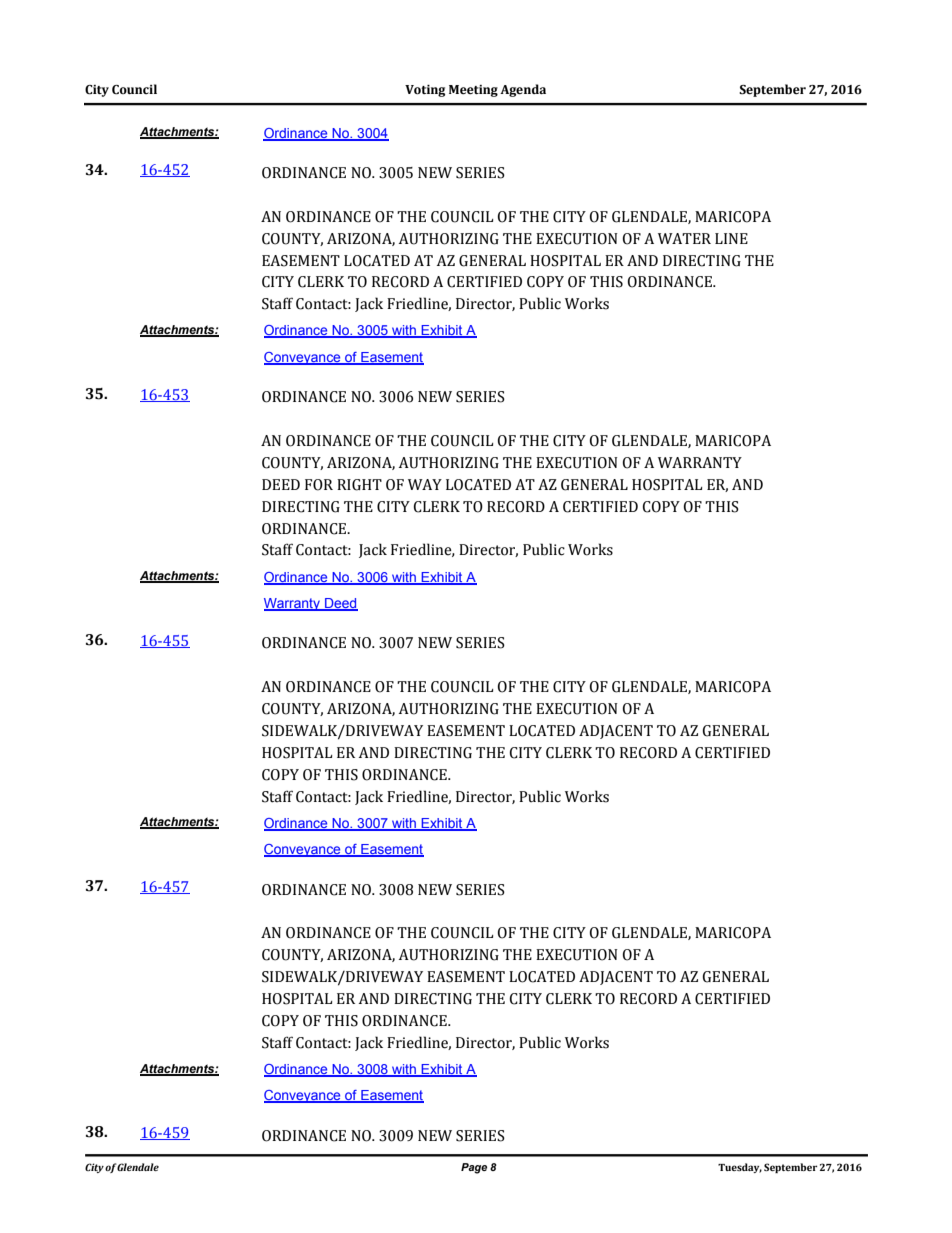 This screenshot has width=952, height=1233. Describe the element at coordinates (319, 485) in the screenshot. I see `FOR` at that location.
